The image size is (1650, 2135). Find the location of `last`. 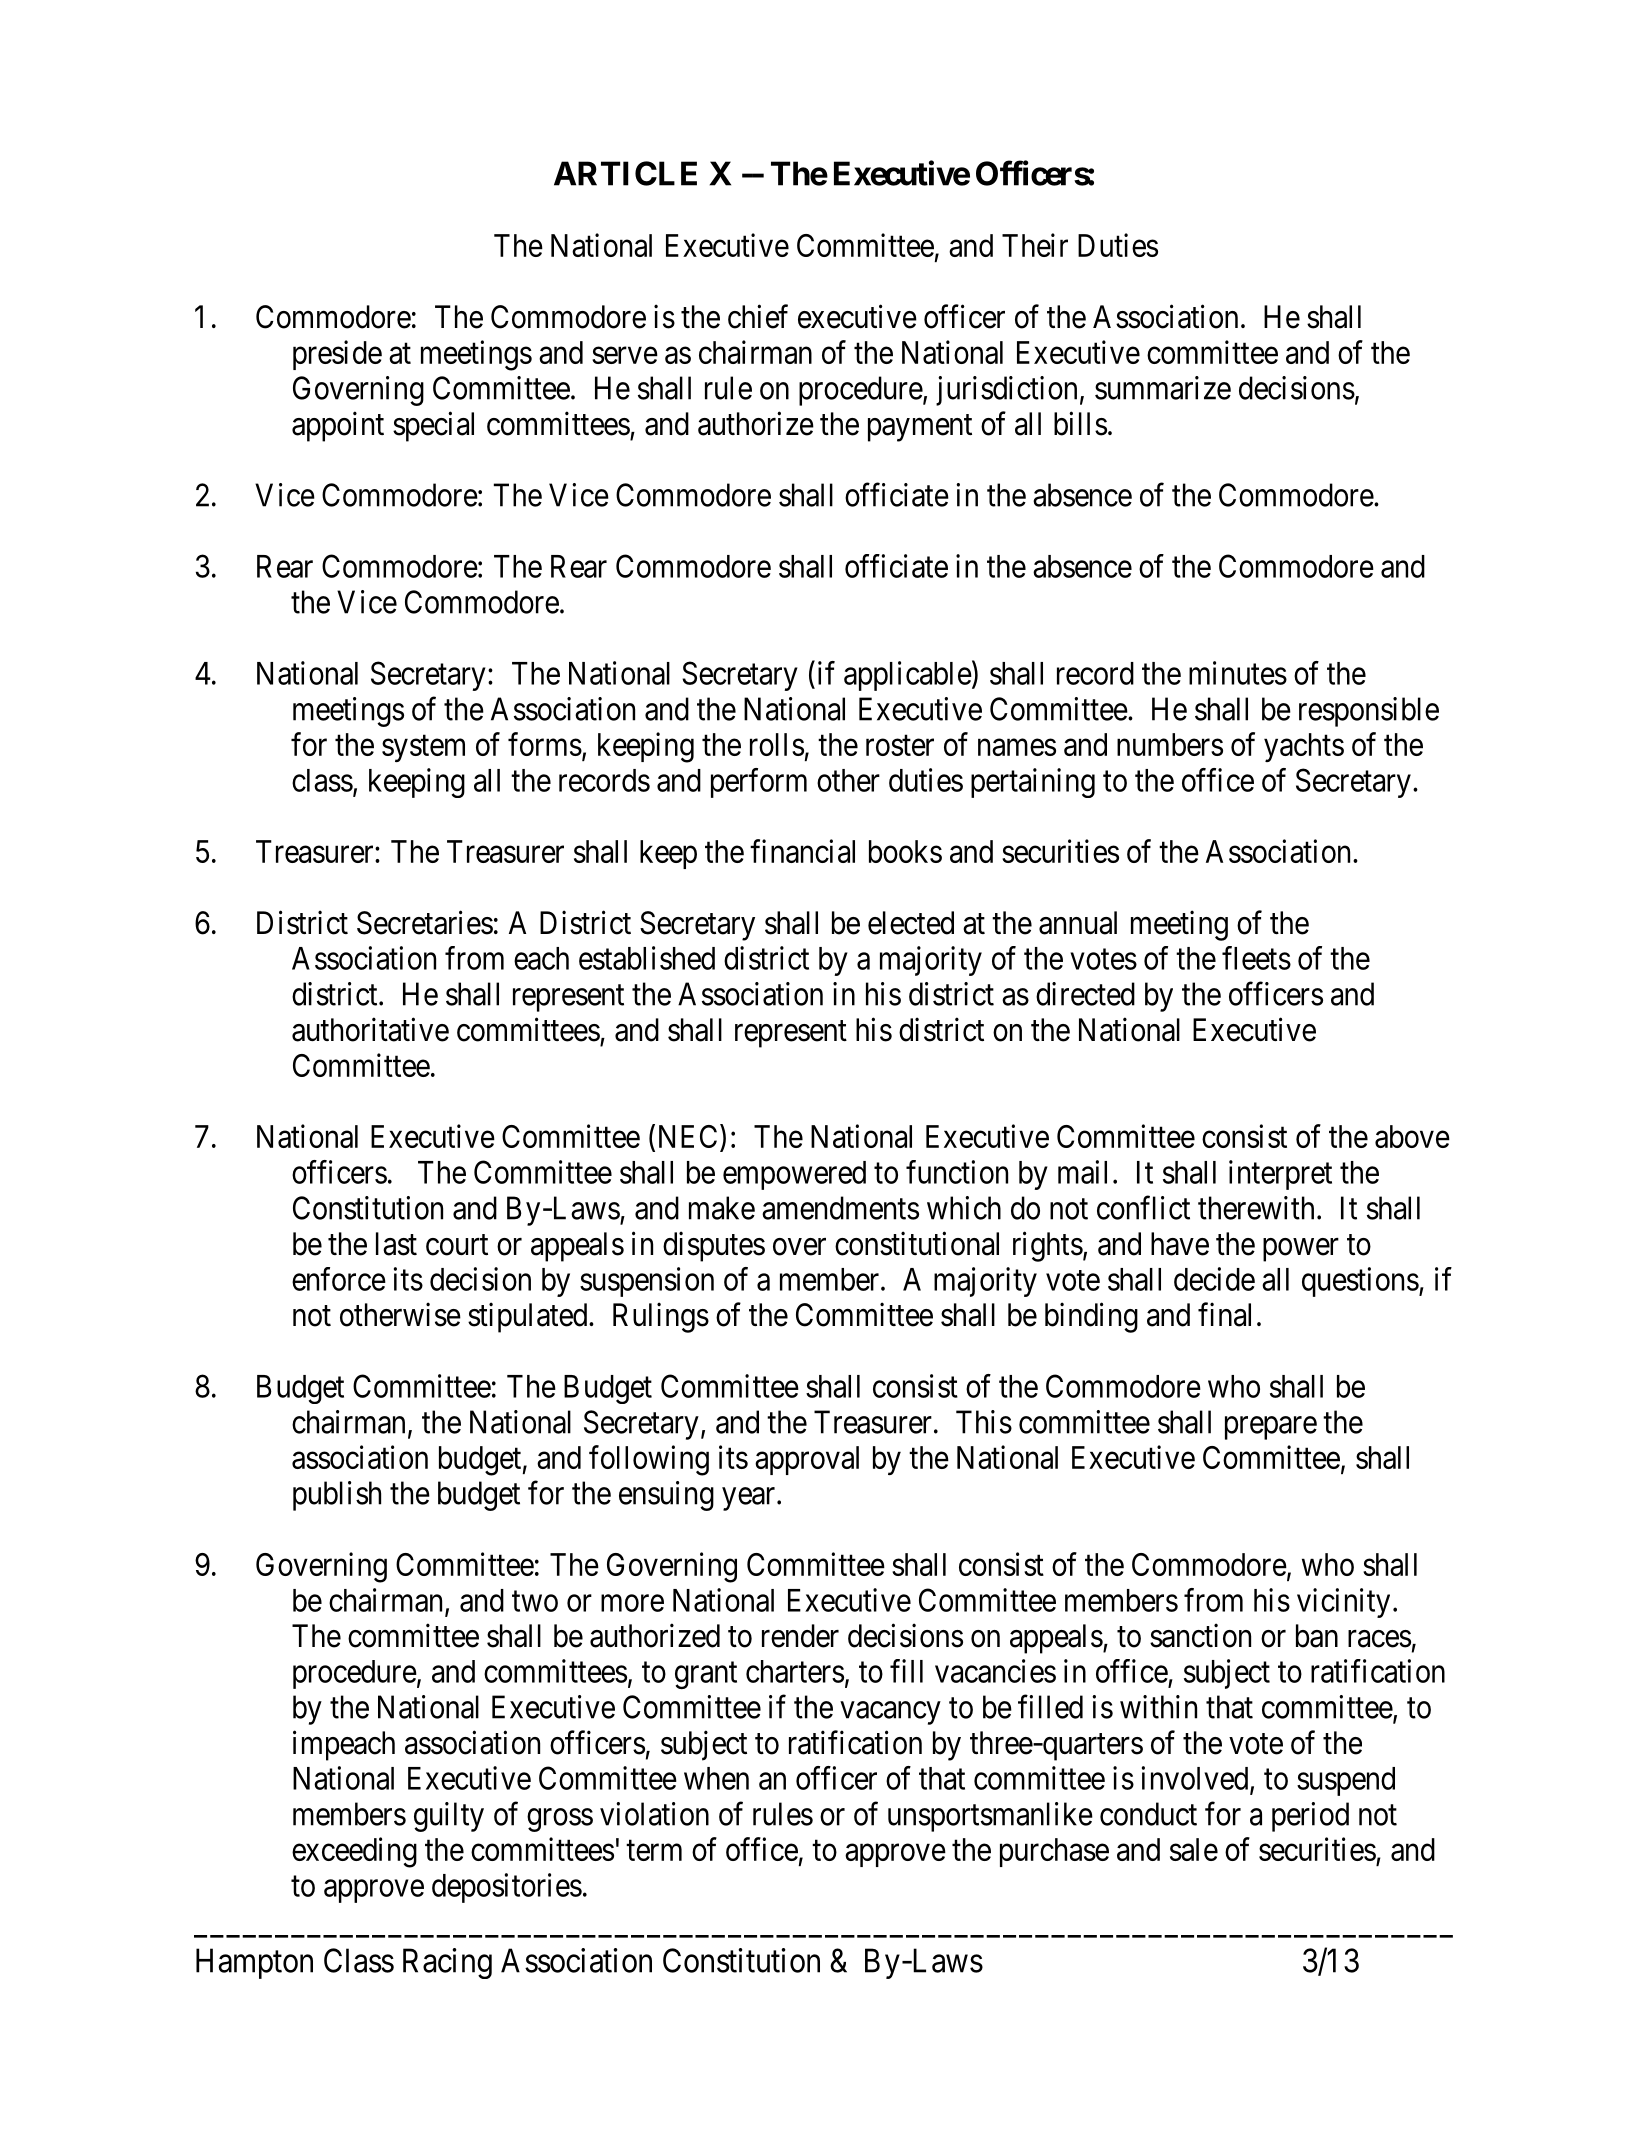

last is located at coordinates (396, 1244).
